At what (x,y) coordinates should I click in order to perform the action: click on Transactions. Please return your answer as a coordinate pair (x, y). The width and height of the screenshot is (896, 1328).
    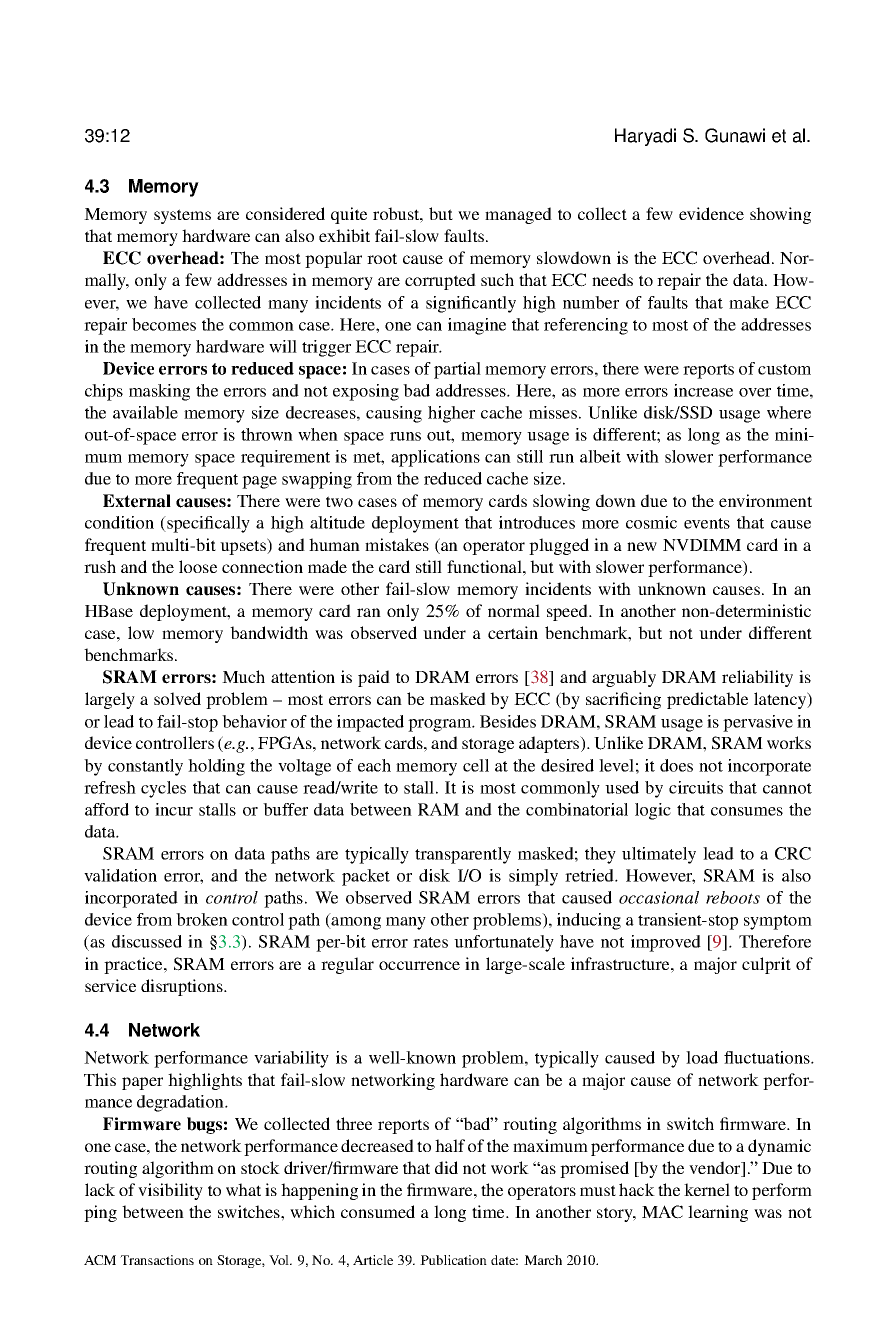
    Looking at the image, I should click on (157, 1260).
